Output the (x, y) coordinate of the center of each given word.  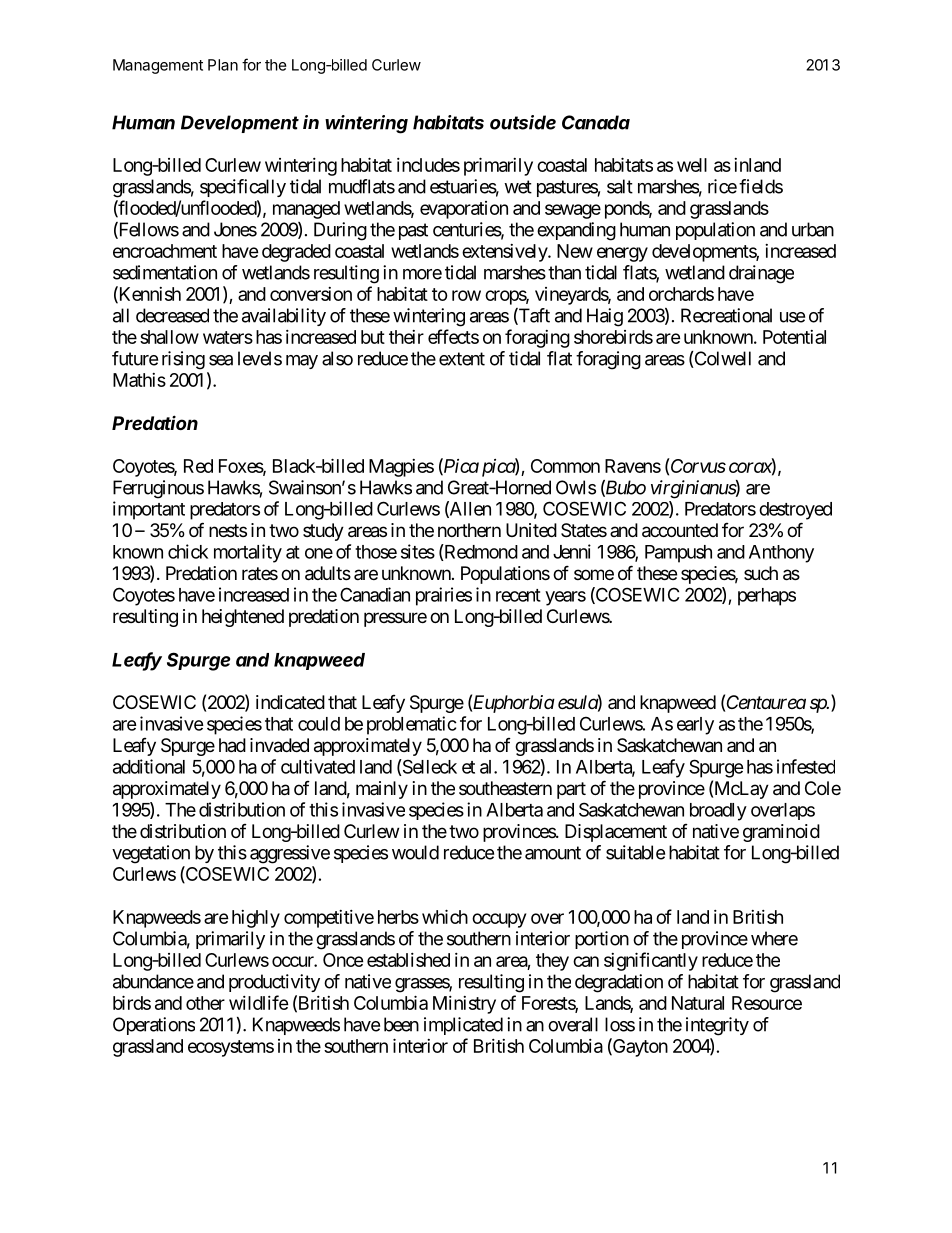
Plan (223, 65)
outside (523, 122)
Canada (596, 122)
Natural (698, 1003)
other (205, 1003)
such (761, 573)
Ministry (464, 1005)
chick (188, 551)
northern (469, 530)
